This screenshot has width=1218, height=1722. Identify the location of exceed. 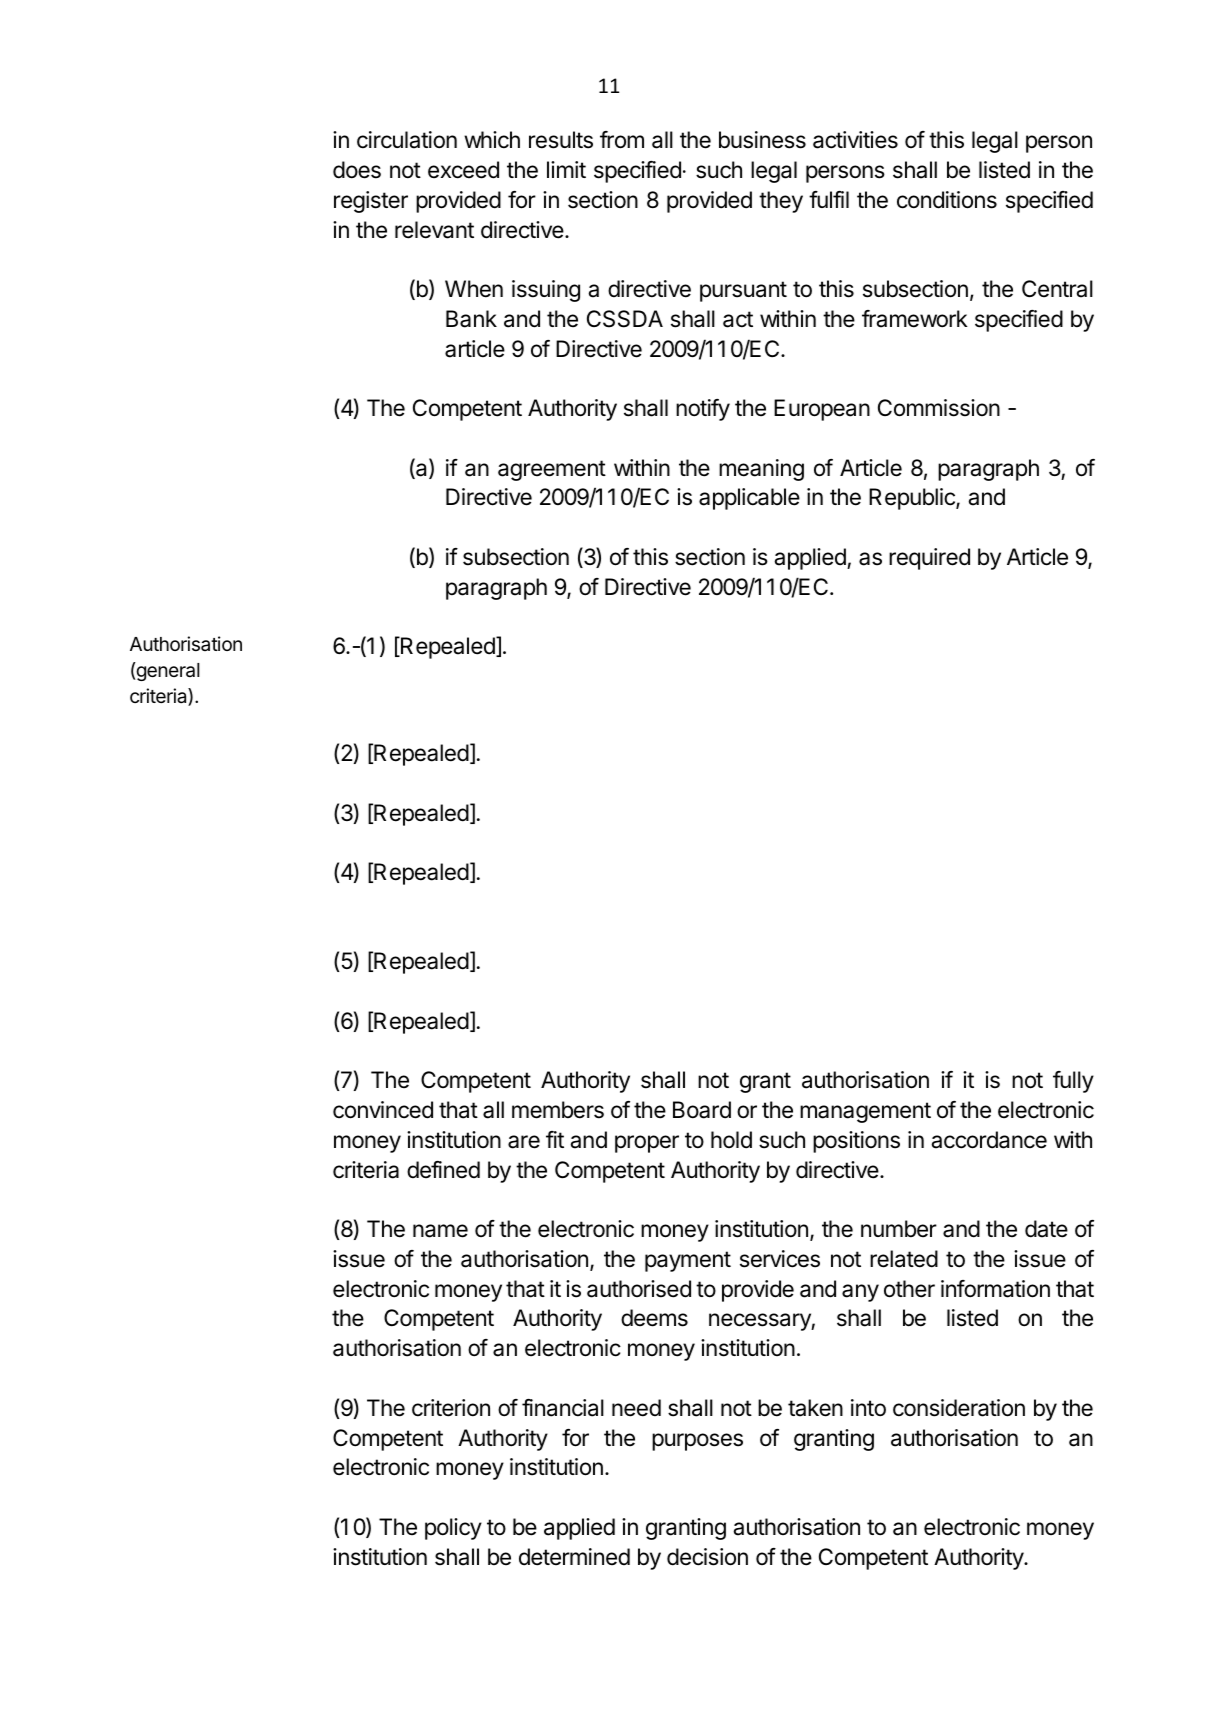
(463, 170).
